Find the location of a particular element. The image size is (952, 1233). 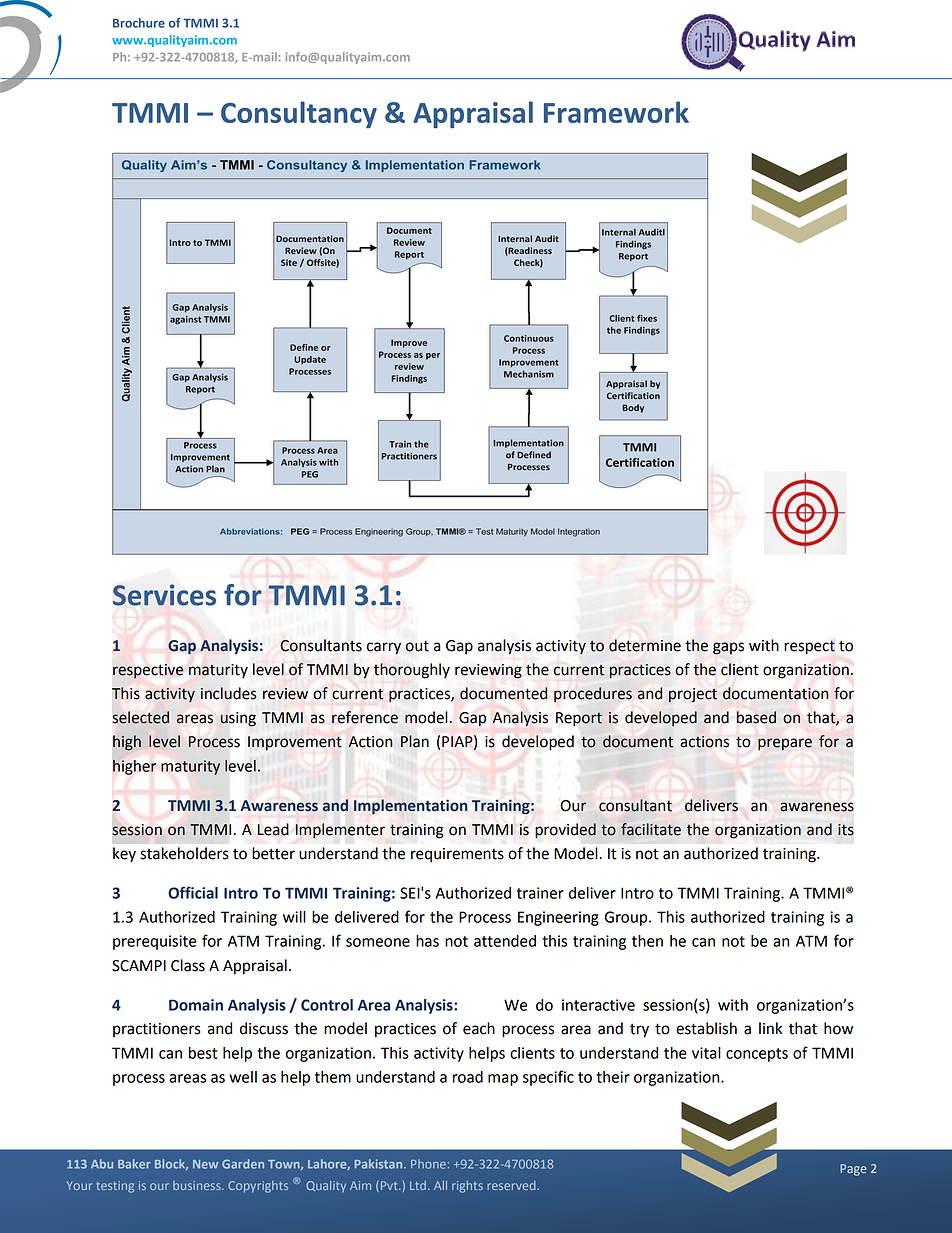

Services is located at coordinates (164, 595).
